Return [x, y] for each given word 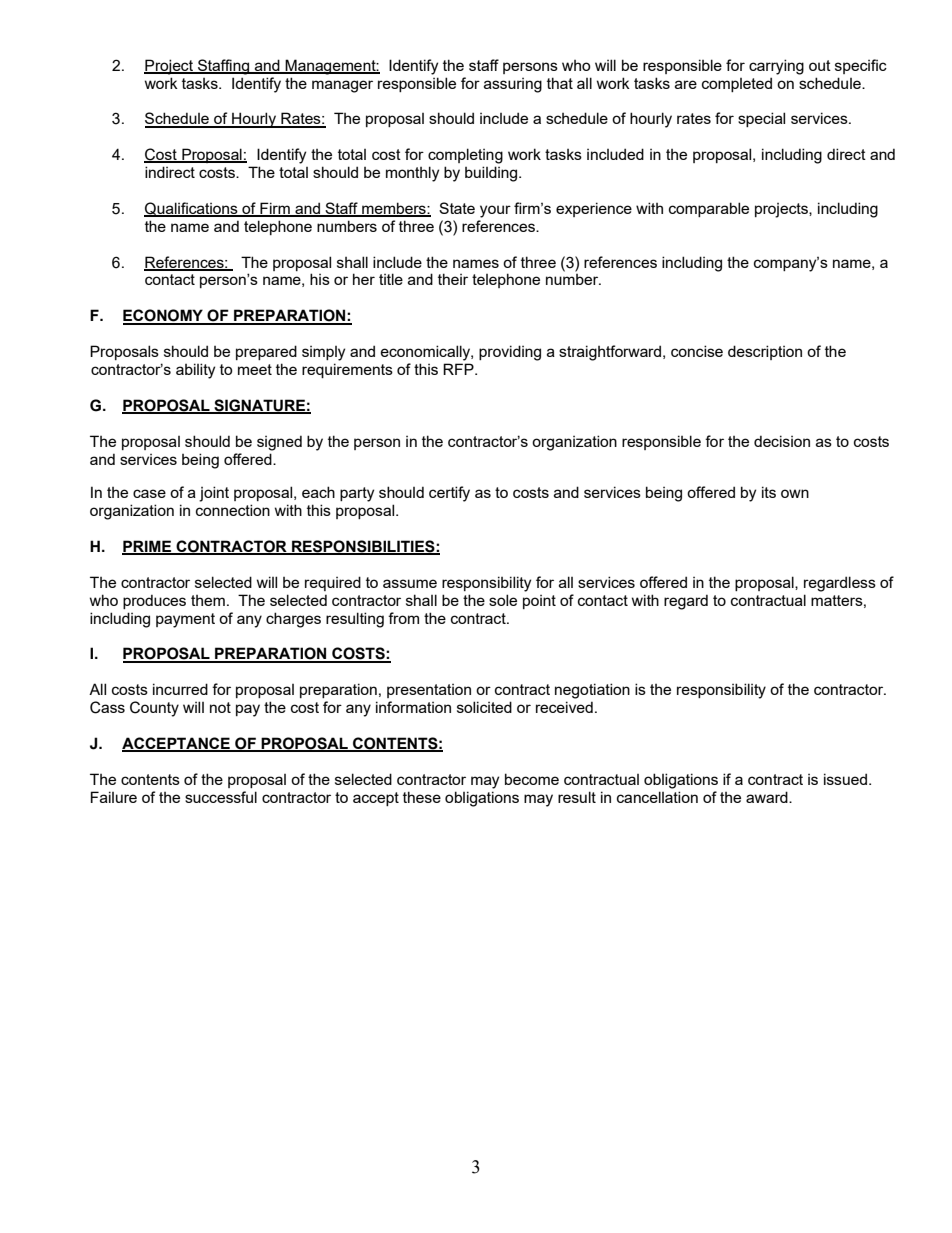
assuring [513, 85]
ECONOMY [164, 316]
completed [737, 84]
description [765, 352]
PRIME [148, 547]
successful [221, 797]
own [795, 493]
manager [342, 86]
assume [410, 583]
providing [510, 353]
